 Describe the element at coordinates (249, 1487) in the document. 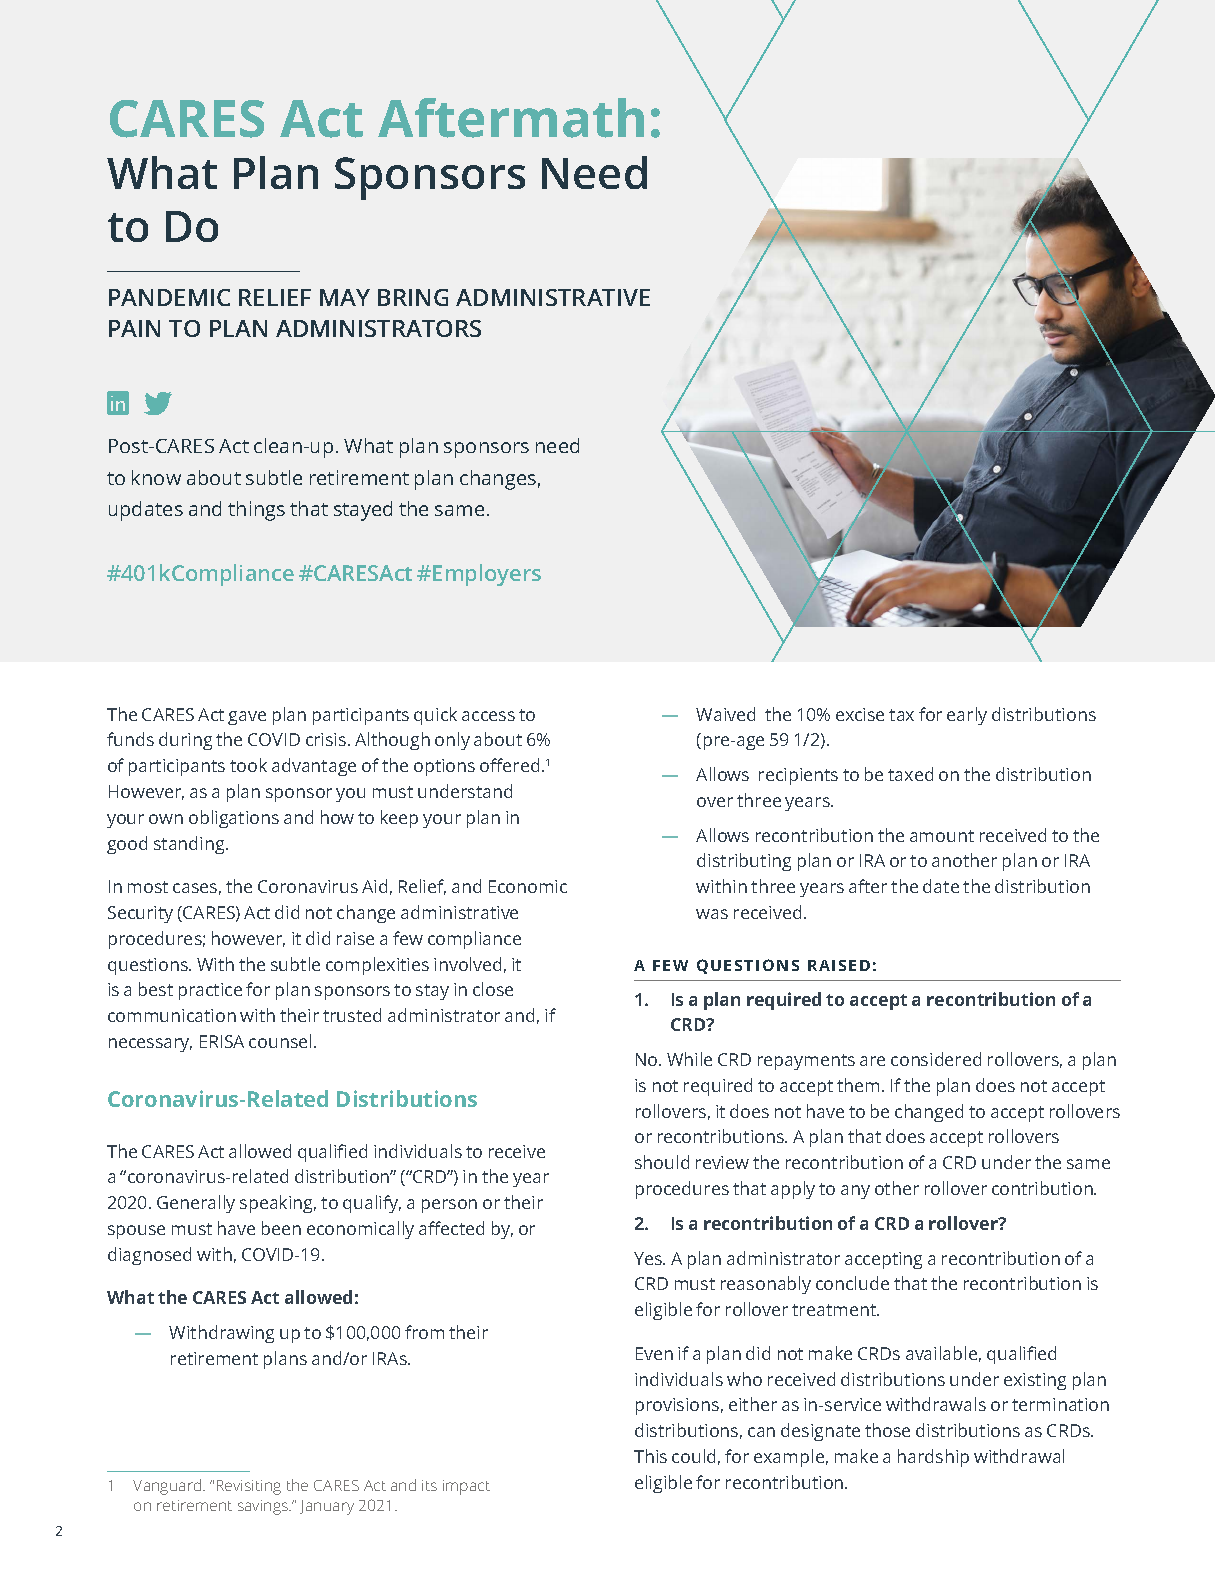

I see `Revisiting` at that location.
